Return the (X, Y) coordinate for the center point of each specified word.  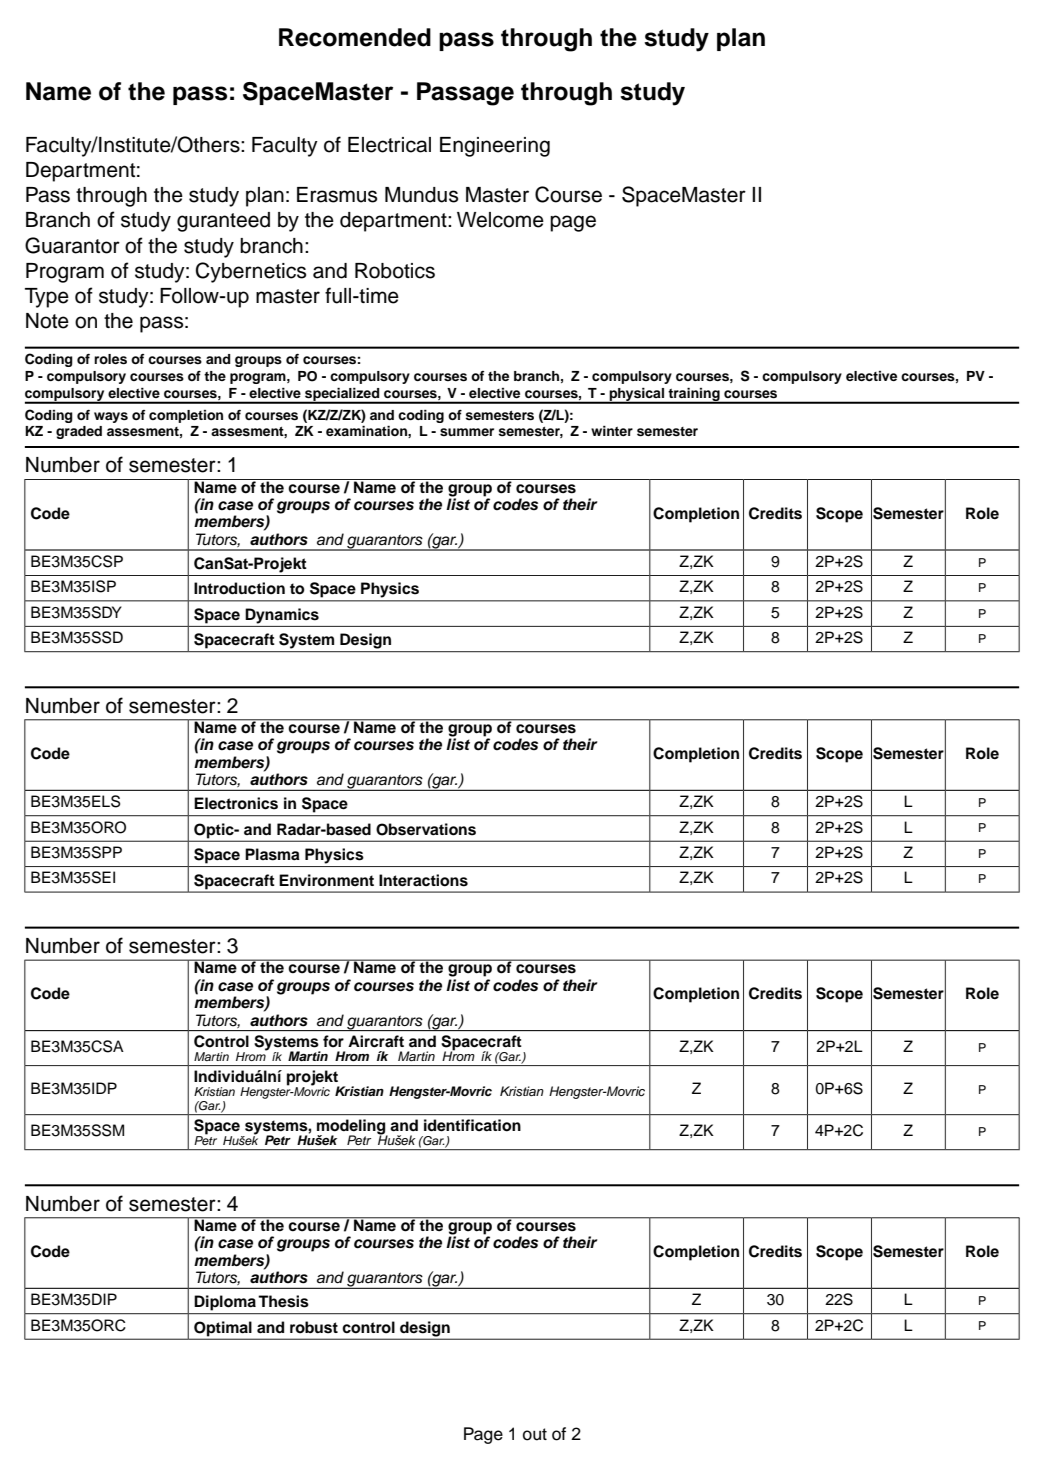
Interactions (423, 880)
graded (79, 432)
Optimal (223, 1328)
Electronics (236, 803)
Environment (326, 880)
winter (612, 431)
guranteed (223, 222)
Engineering (495, 147)
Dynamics (282, 616)
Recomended (355, 37)
